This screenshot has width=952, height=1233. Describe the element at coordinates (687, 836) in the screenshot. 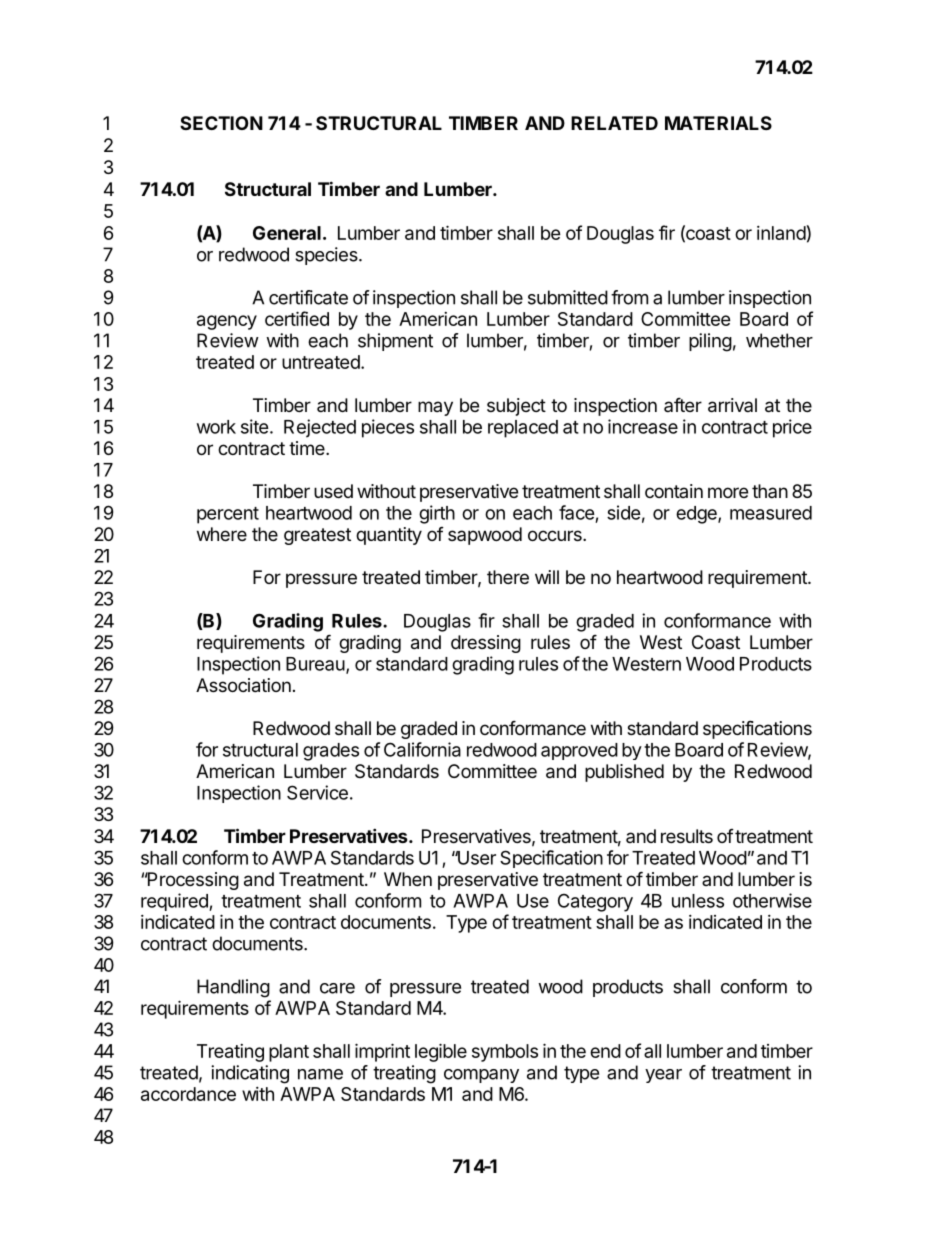

I see `results` at that location.
